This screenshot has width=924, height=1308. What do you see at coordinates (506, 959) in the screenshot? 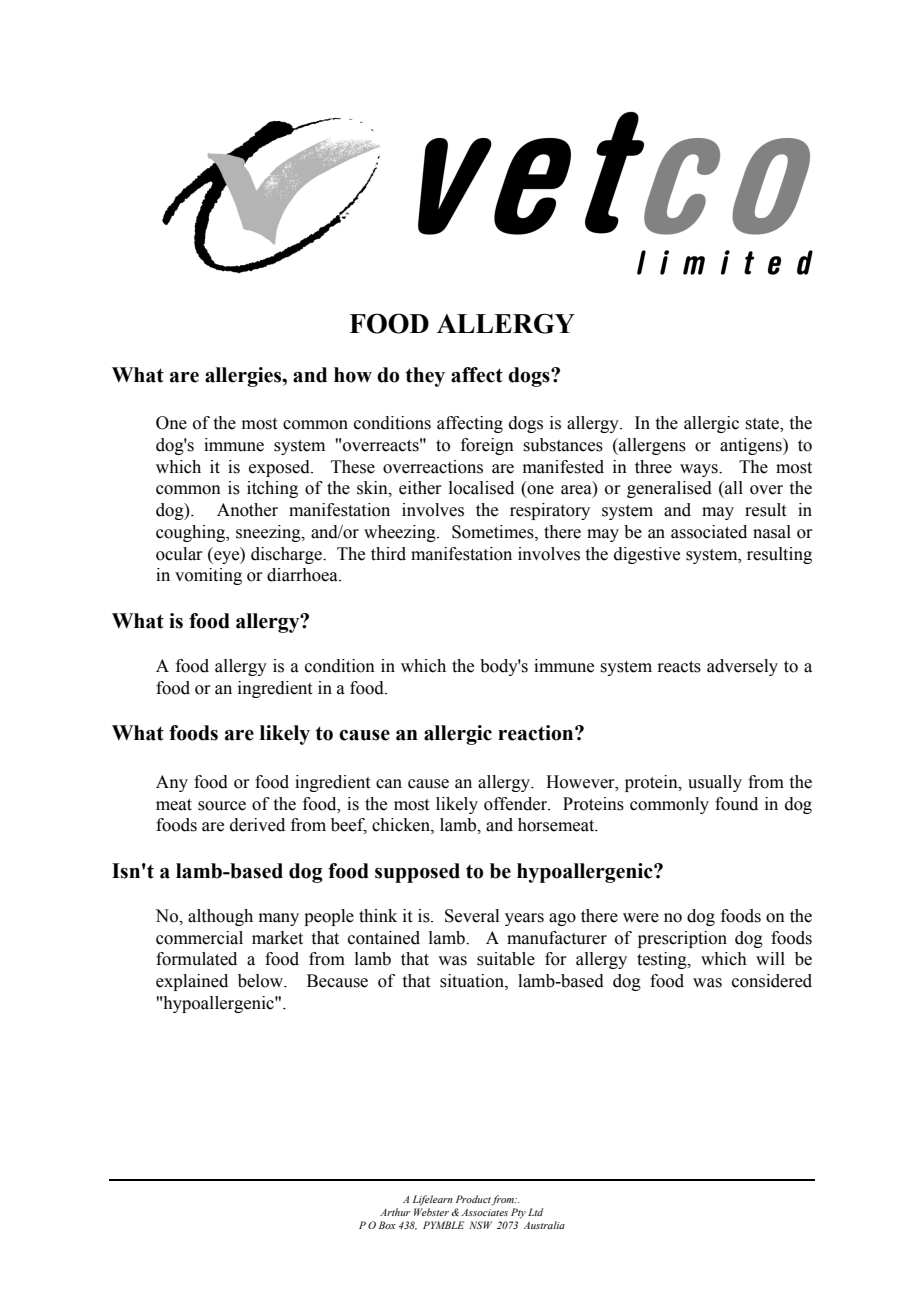
I see `suitable` at bounding box center [506, 959].
